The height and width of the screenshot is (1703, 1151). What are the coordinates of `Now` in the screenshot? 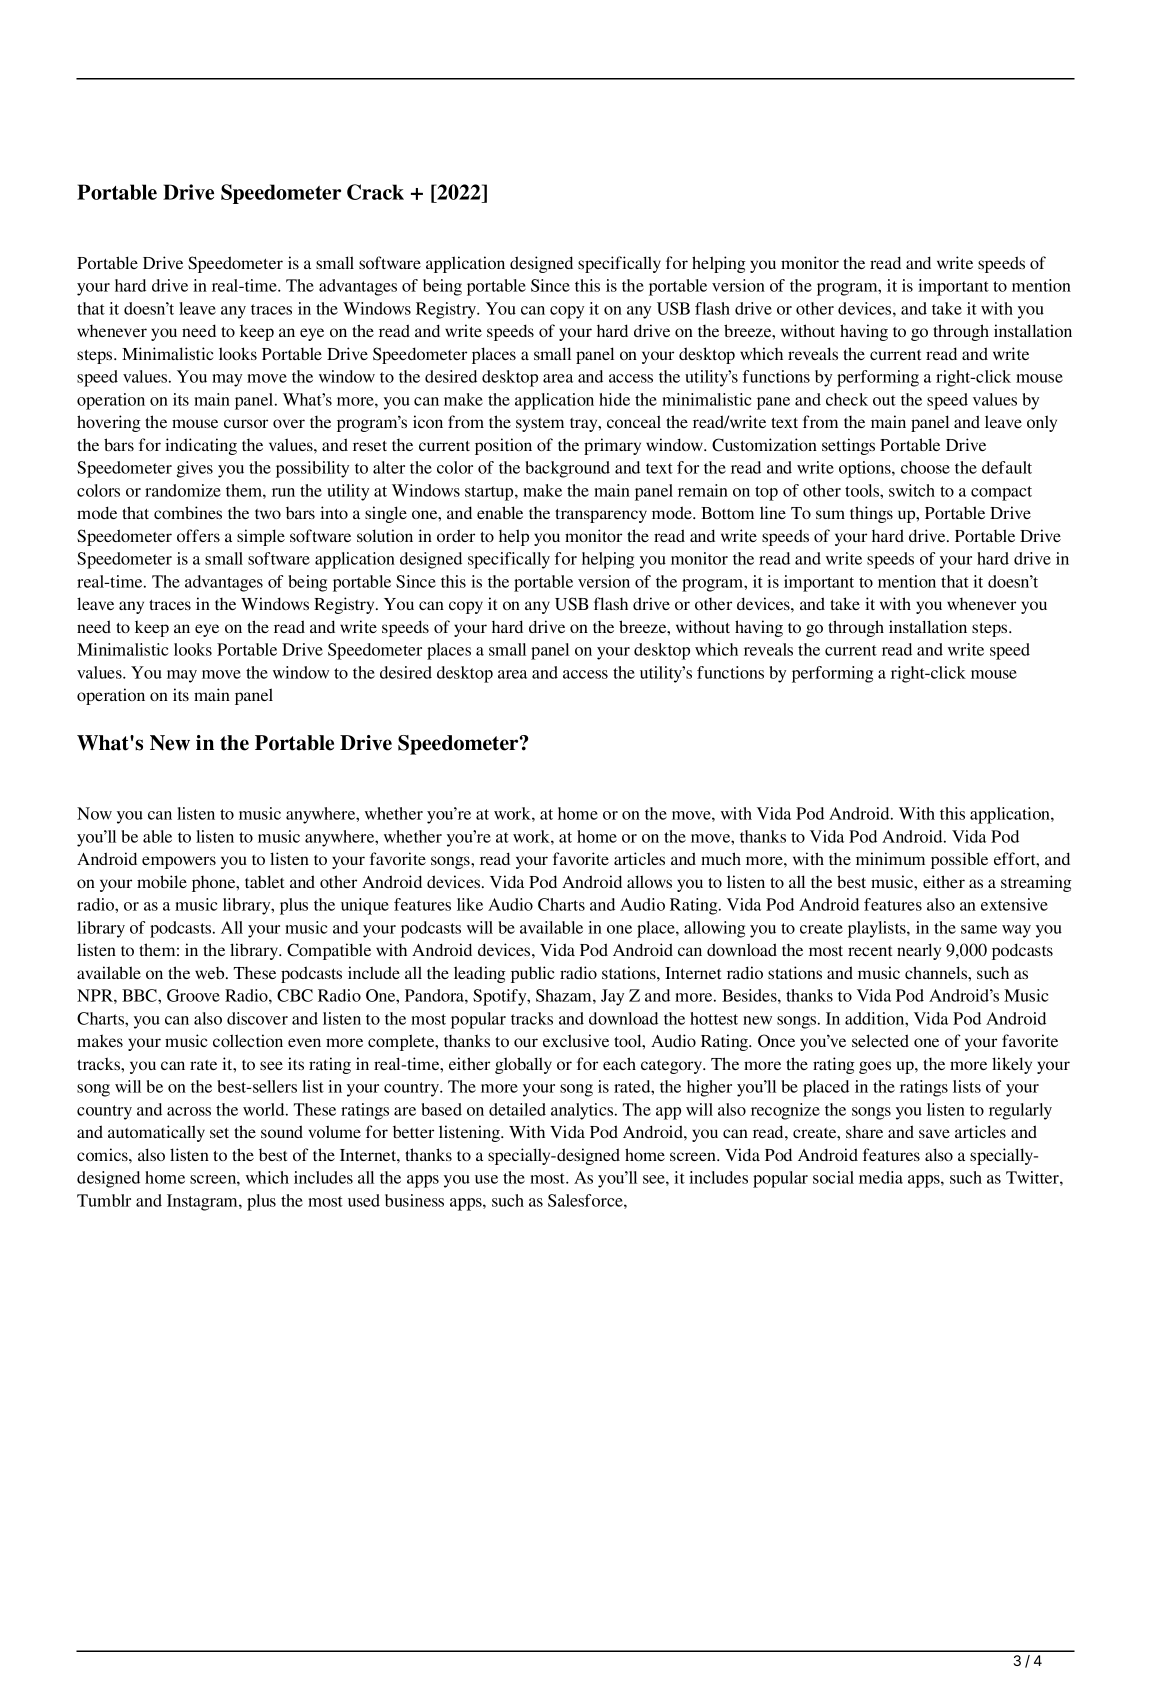 It's located at (94, 813).
